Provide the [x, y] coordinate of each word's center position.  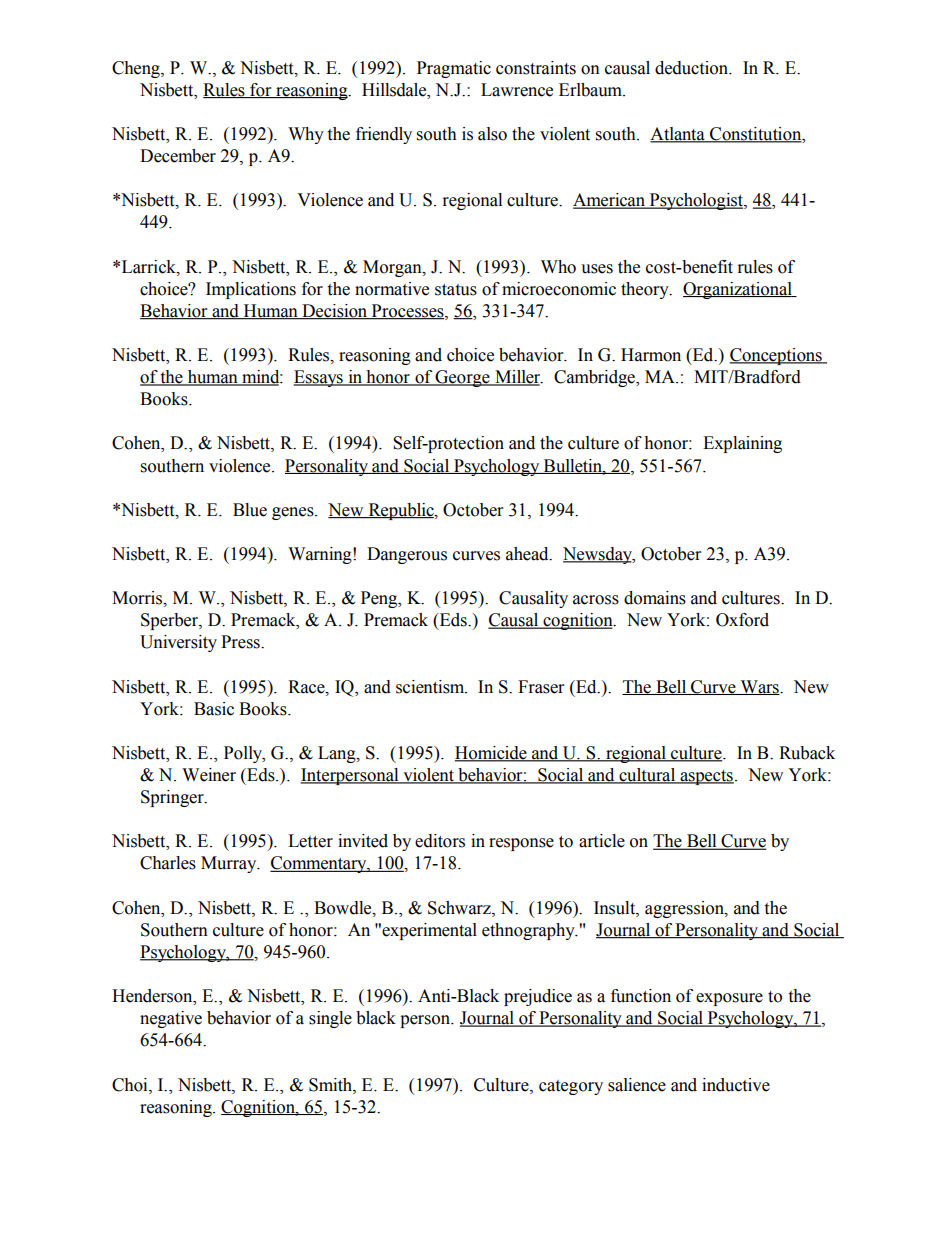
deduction [693, 68]
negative [171, 1019]
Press [241, 642]
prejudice [538, 997]
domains [655, 598]
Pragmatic [454, 69]
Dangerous [407, 555]
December [178, 156]
